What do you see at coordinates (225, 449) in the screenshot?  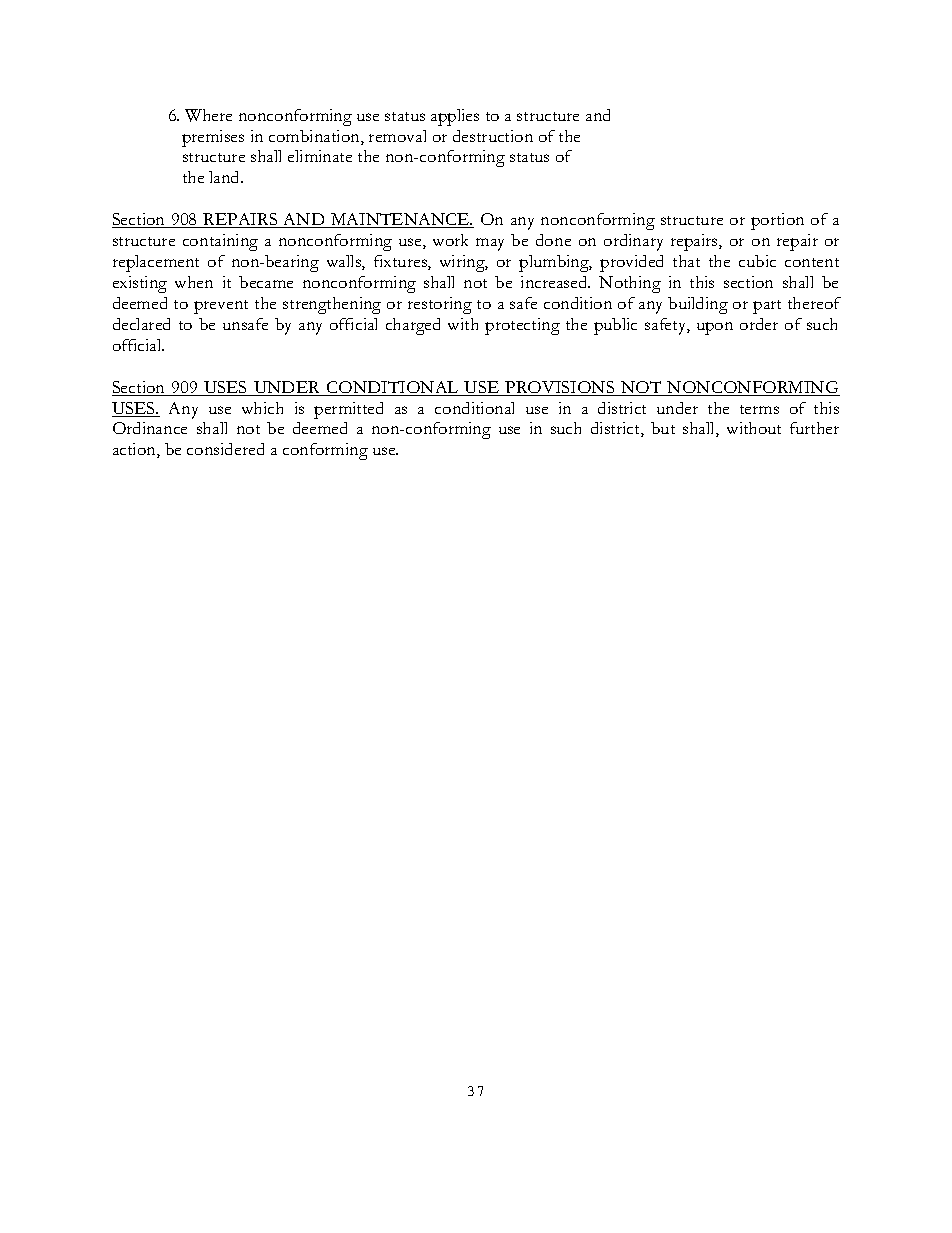 I see `considered` at bounding box center [225, 449].
